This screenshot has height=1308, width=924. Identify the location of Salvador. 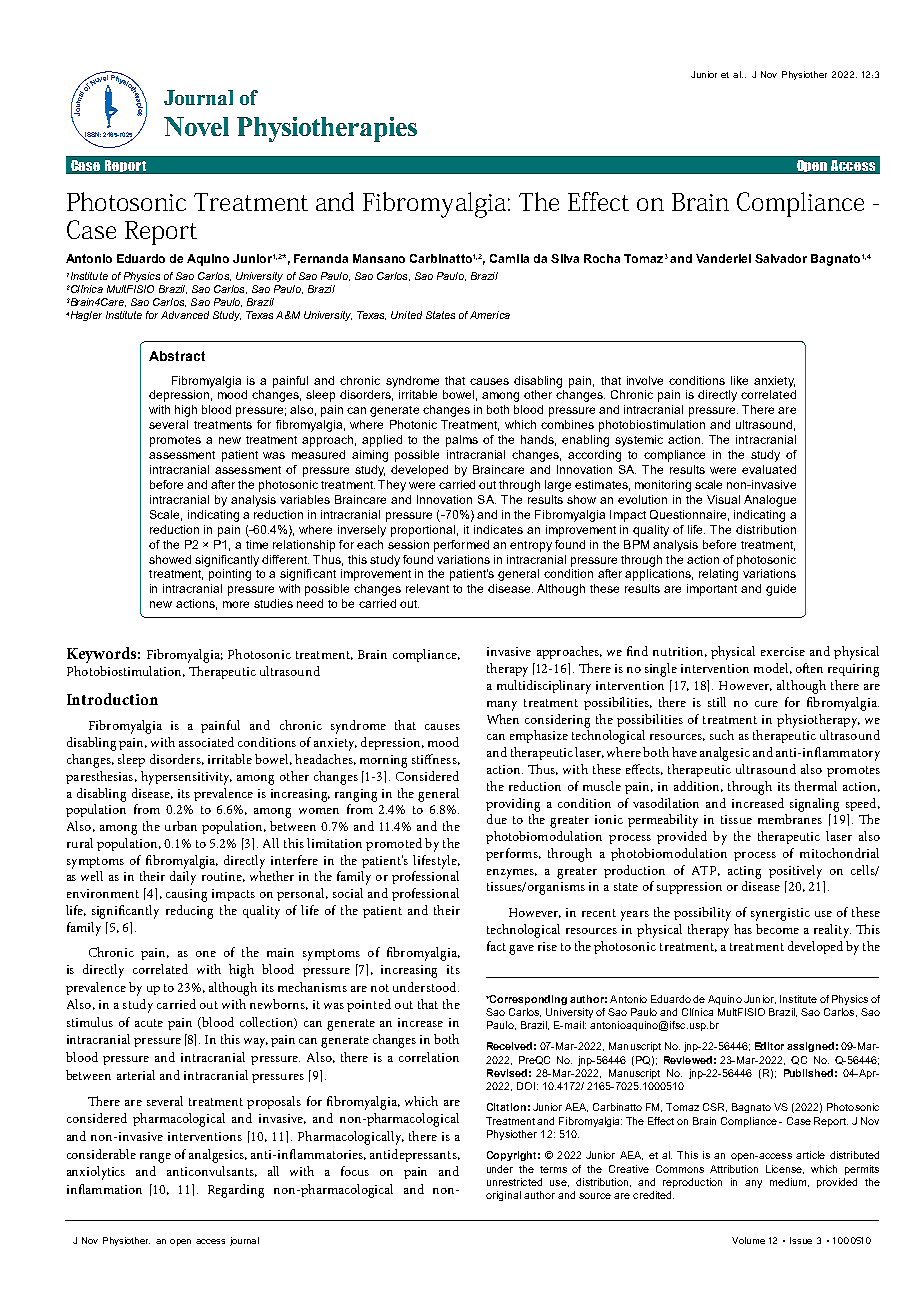
(781, 258).
